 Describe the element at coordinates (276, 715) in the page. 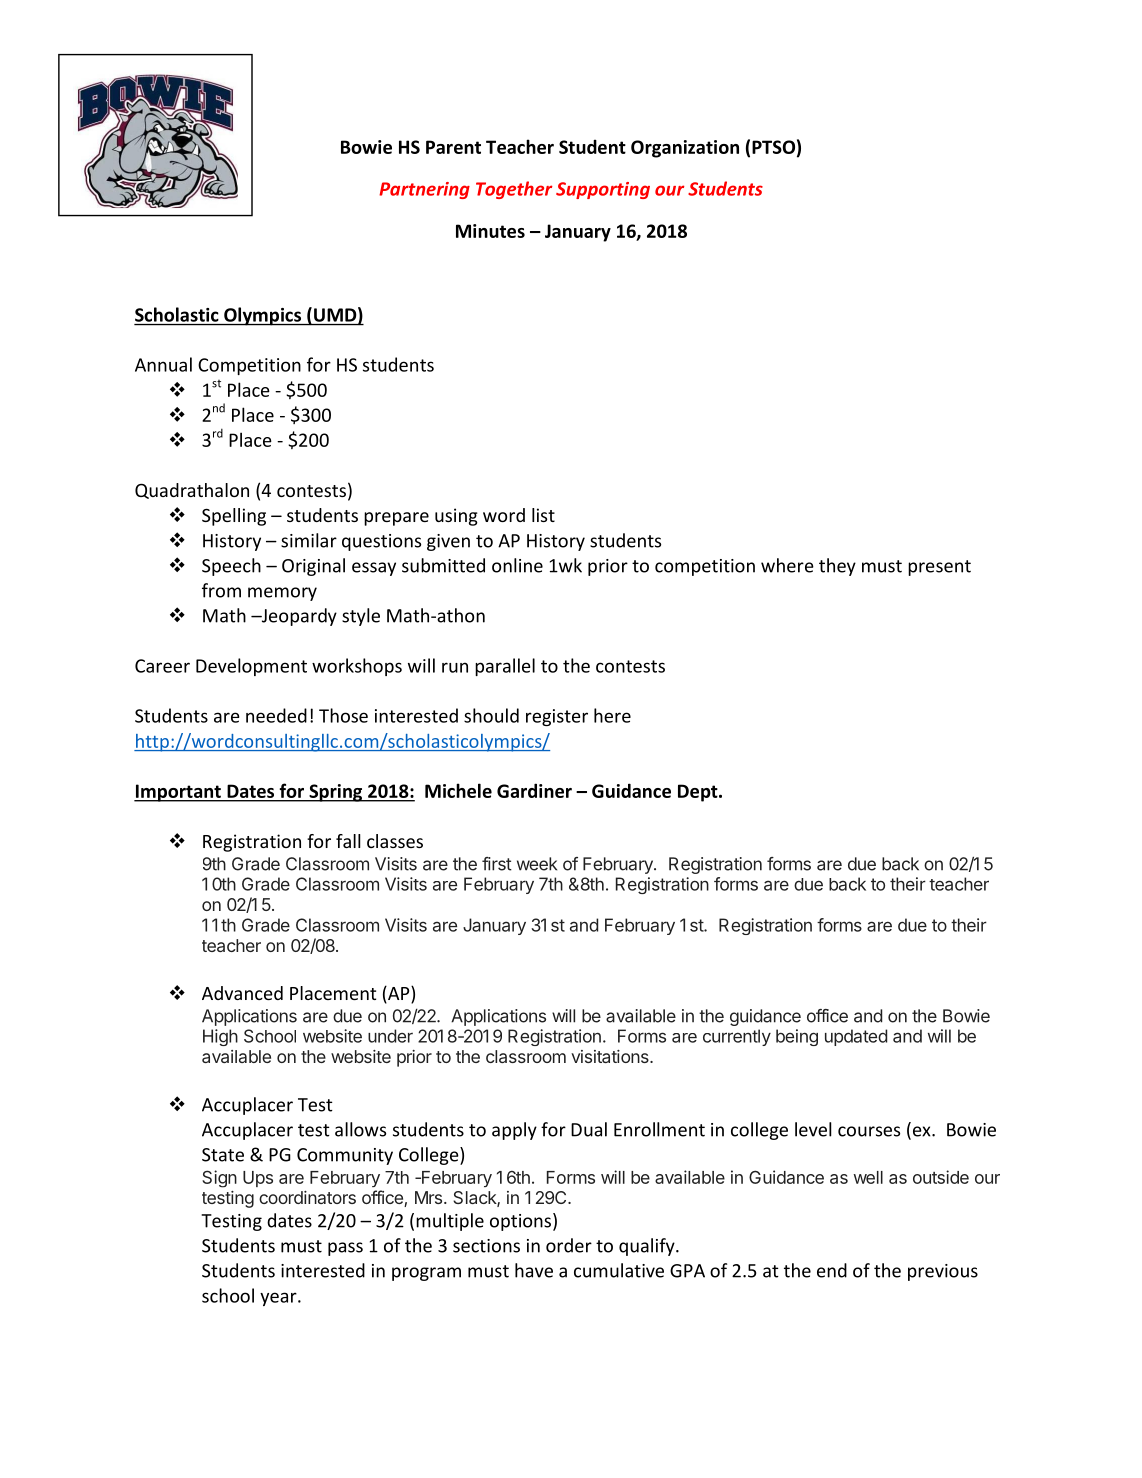

I see `needed` at that location.
